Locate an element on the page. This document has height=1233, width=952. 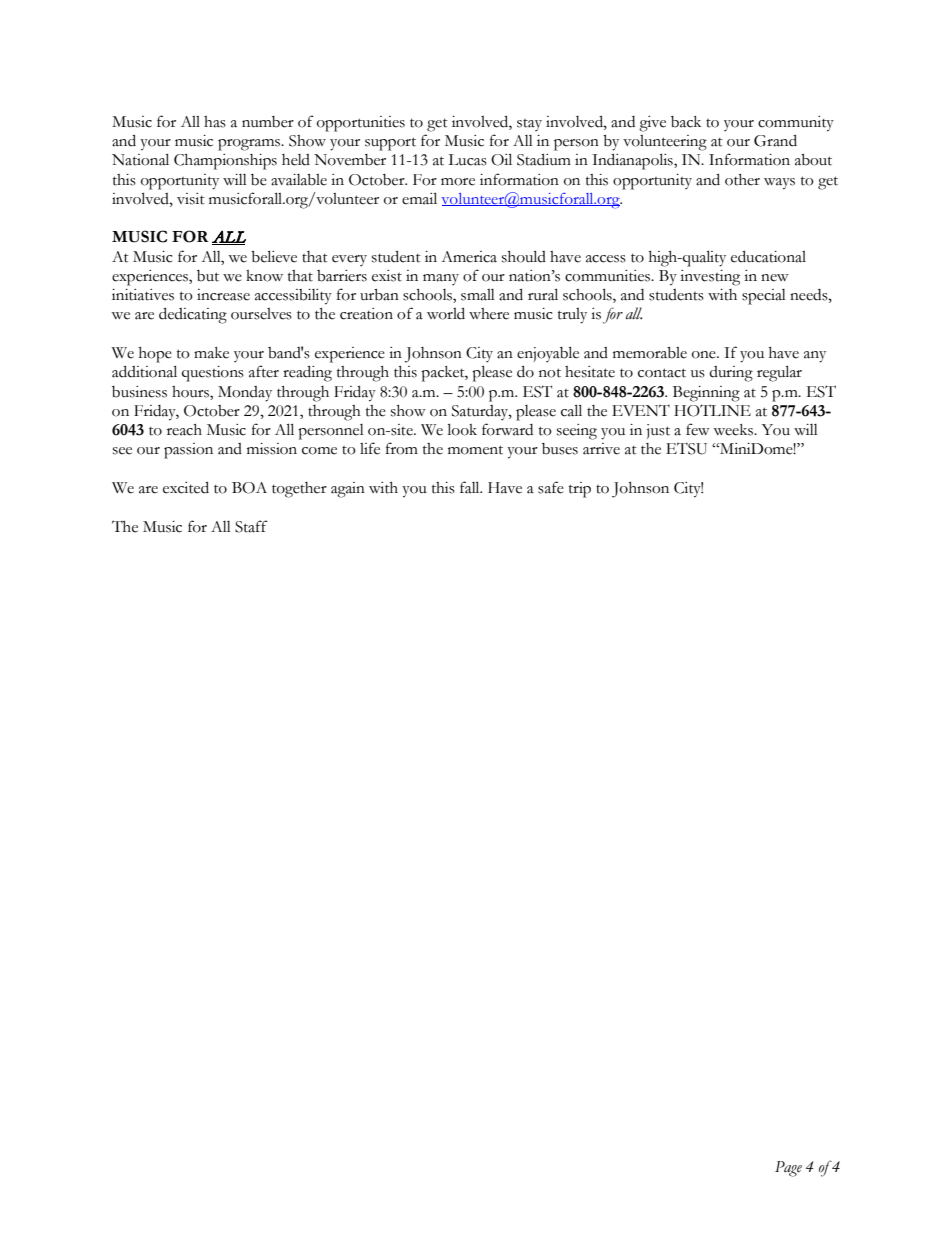
Lucas is located at coordinates (467, 160).
